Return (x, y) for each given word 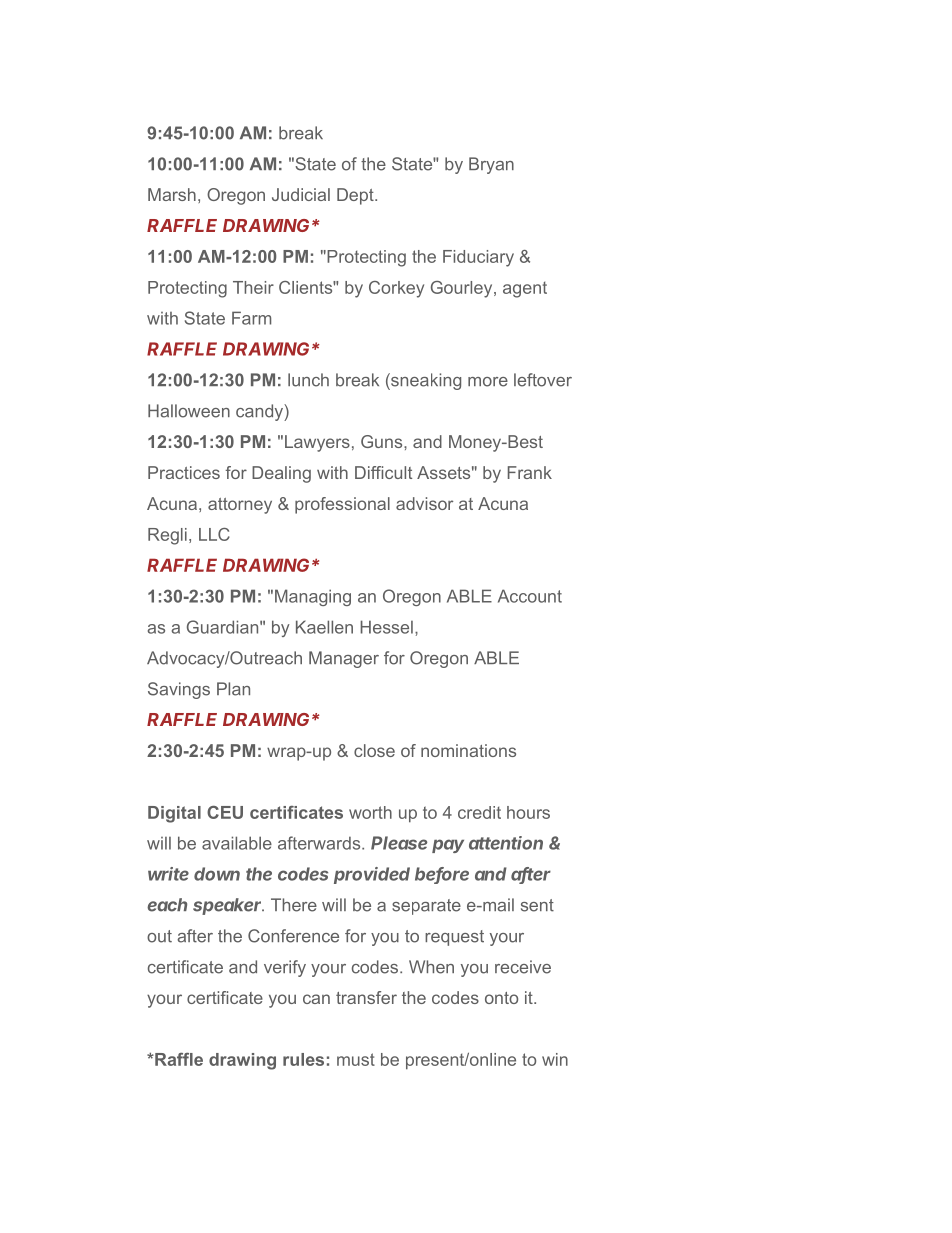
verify (285, 968)
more (488, 382)
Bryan (491, 165)
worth (370, 812)
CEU (225, 812)
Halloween (189, 411)
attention (506, 843)
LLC (214, 534)
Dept (356, 196)
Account (530, 596)
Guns (383, 441)
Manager (344, 659)
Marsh (172, 194)
